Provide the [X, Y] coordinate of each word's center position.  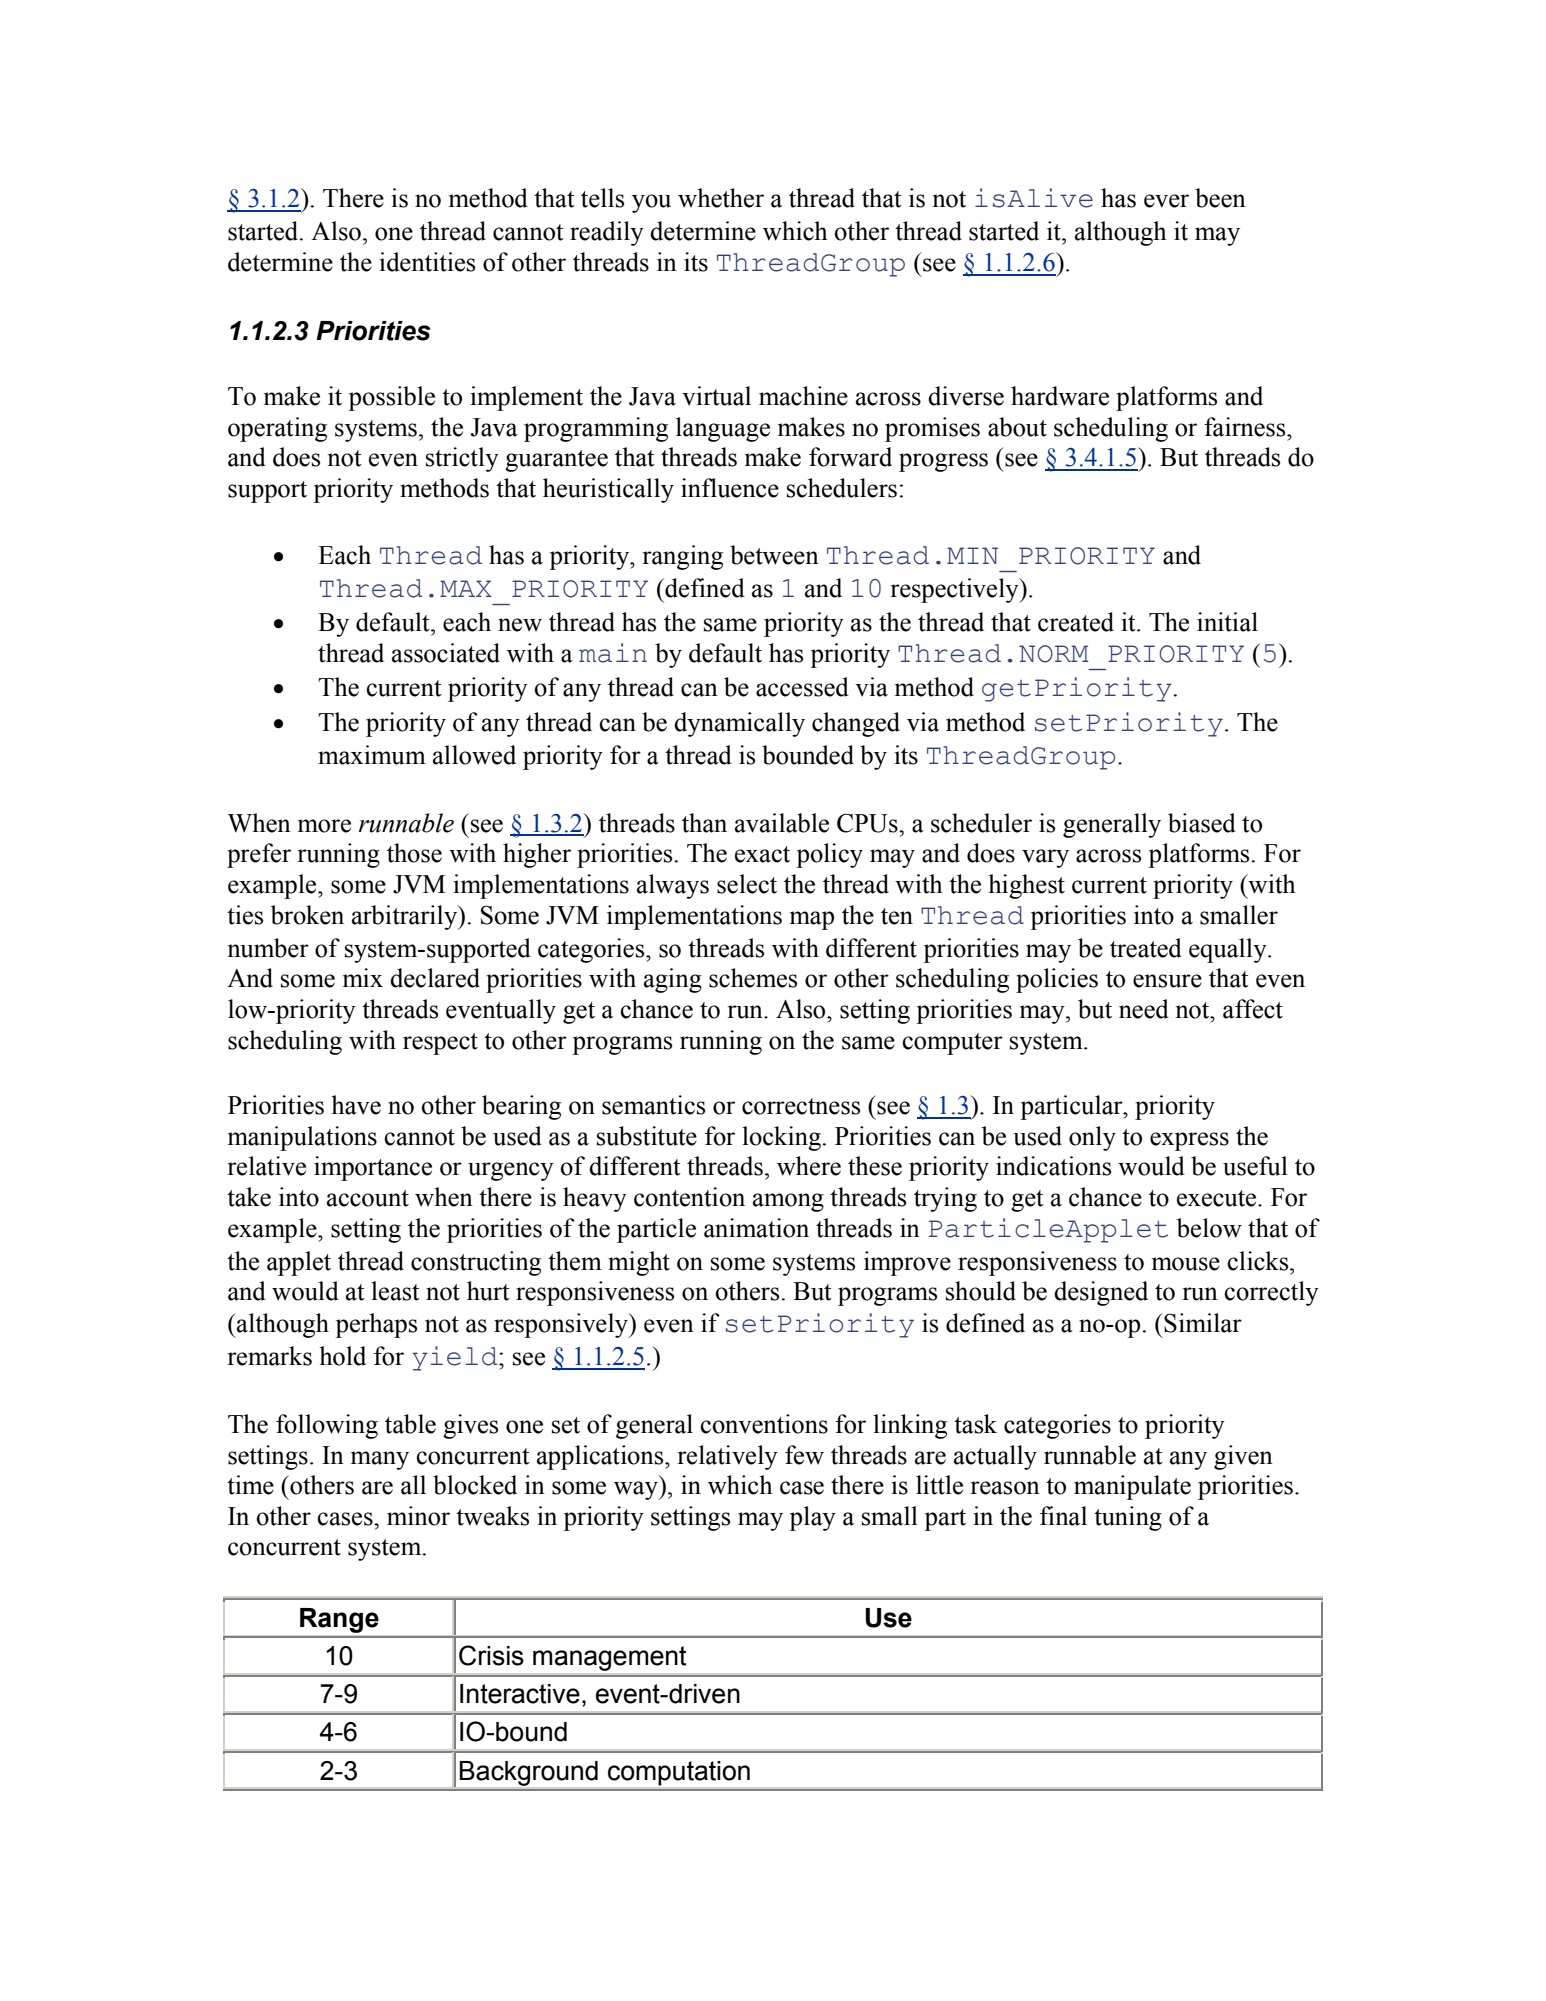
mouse [1186, 1264]
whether [721, 198]
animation [756, 1228]
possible [391, 398]
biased [1202, 823]
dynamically [739, 724]
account [368, 1198]
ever [1166, 201]
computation [679, 1773]
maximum [372, 755]
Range [339, 1620]
